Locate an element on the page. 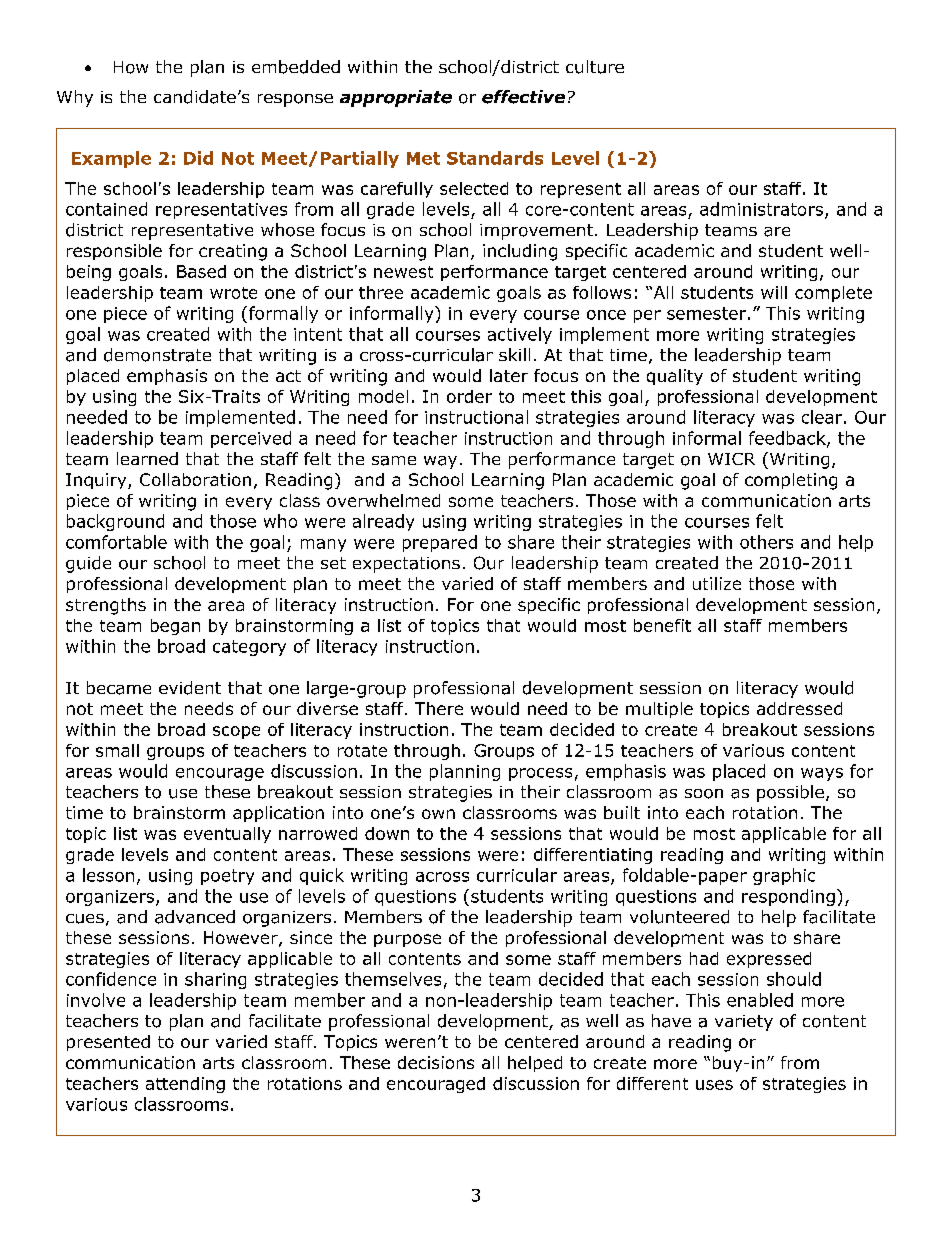  decisions is located at coordinates (436, 1062).
